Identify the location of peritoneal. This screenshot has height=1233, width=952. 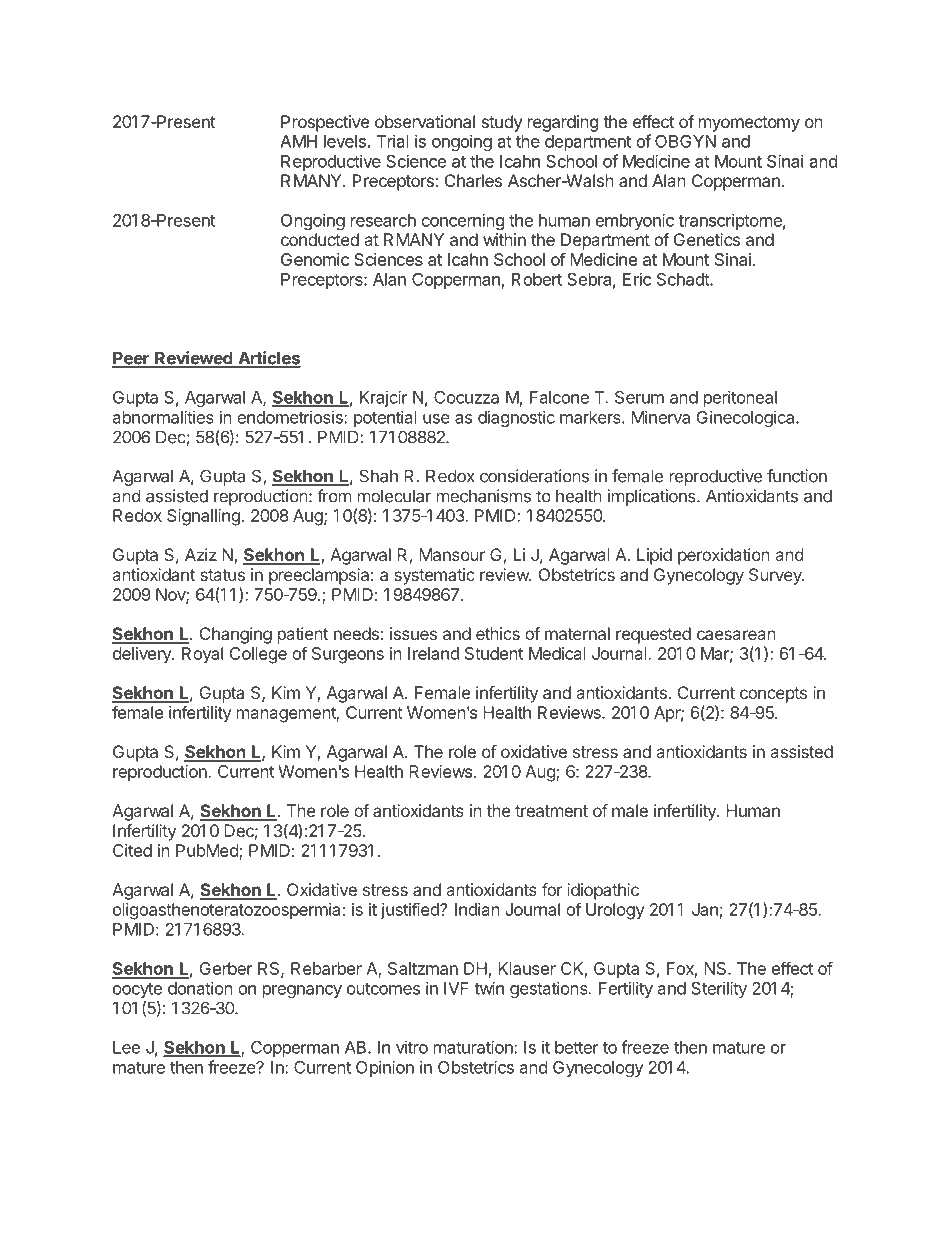
(740, 398).
